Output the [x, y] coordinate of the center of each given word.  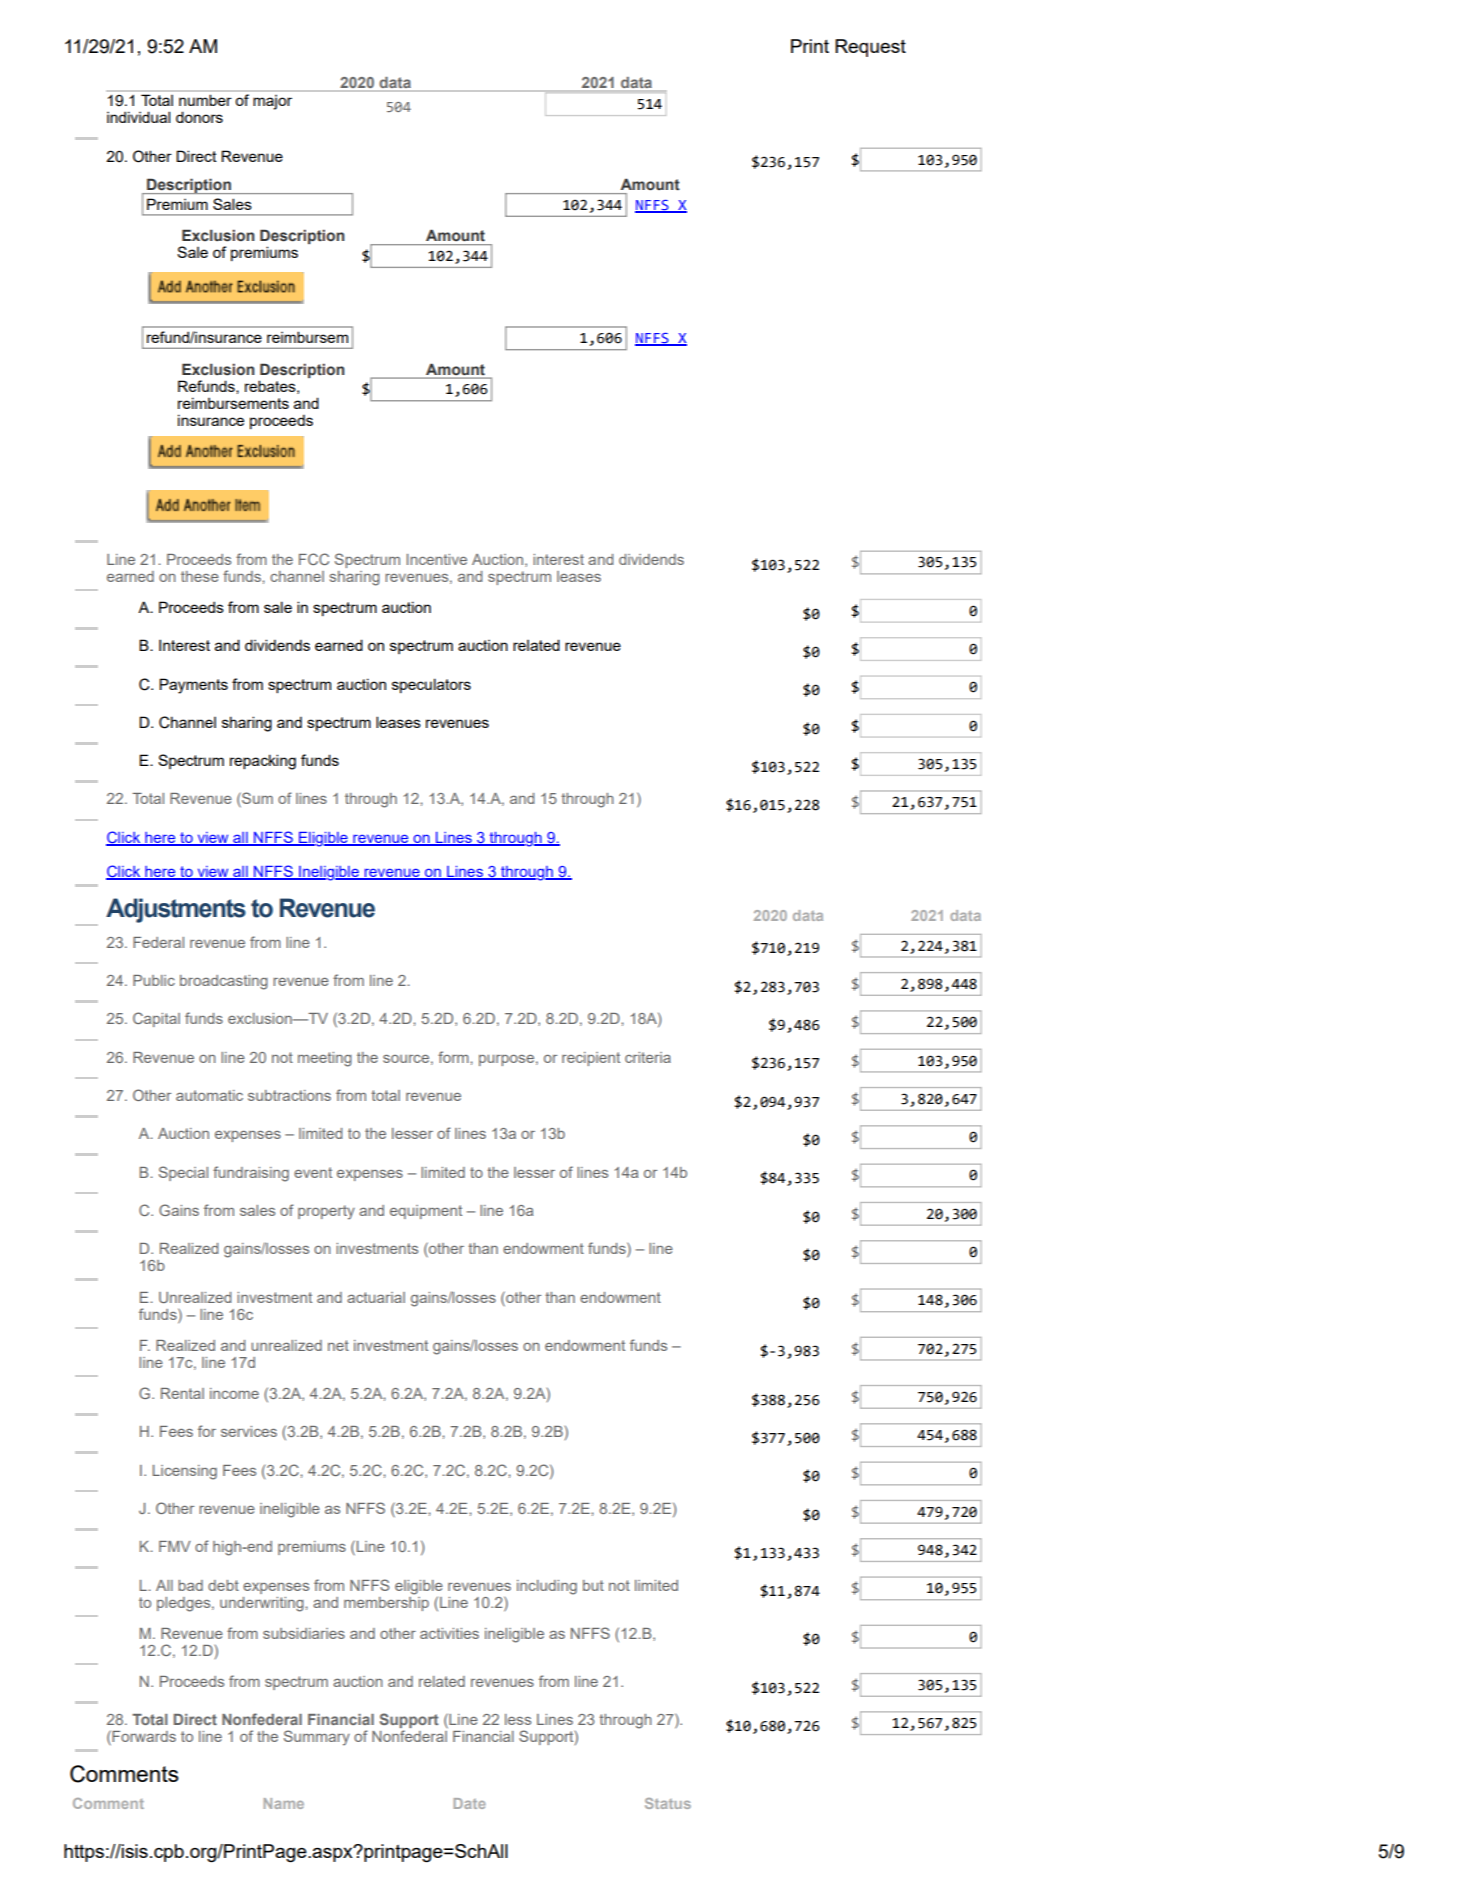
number [205, 100]
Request [870, 48]
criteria [648, 1057]
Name [284, 1803]
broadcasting [224, 982]
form [454, 1057]
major [272, 102]
